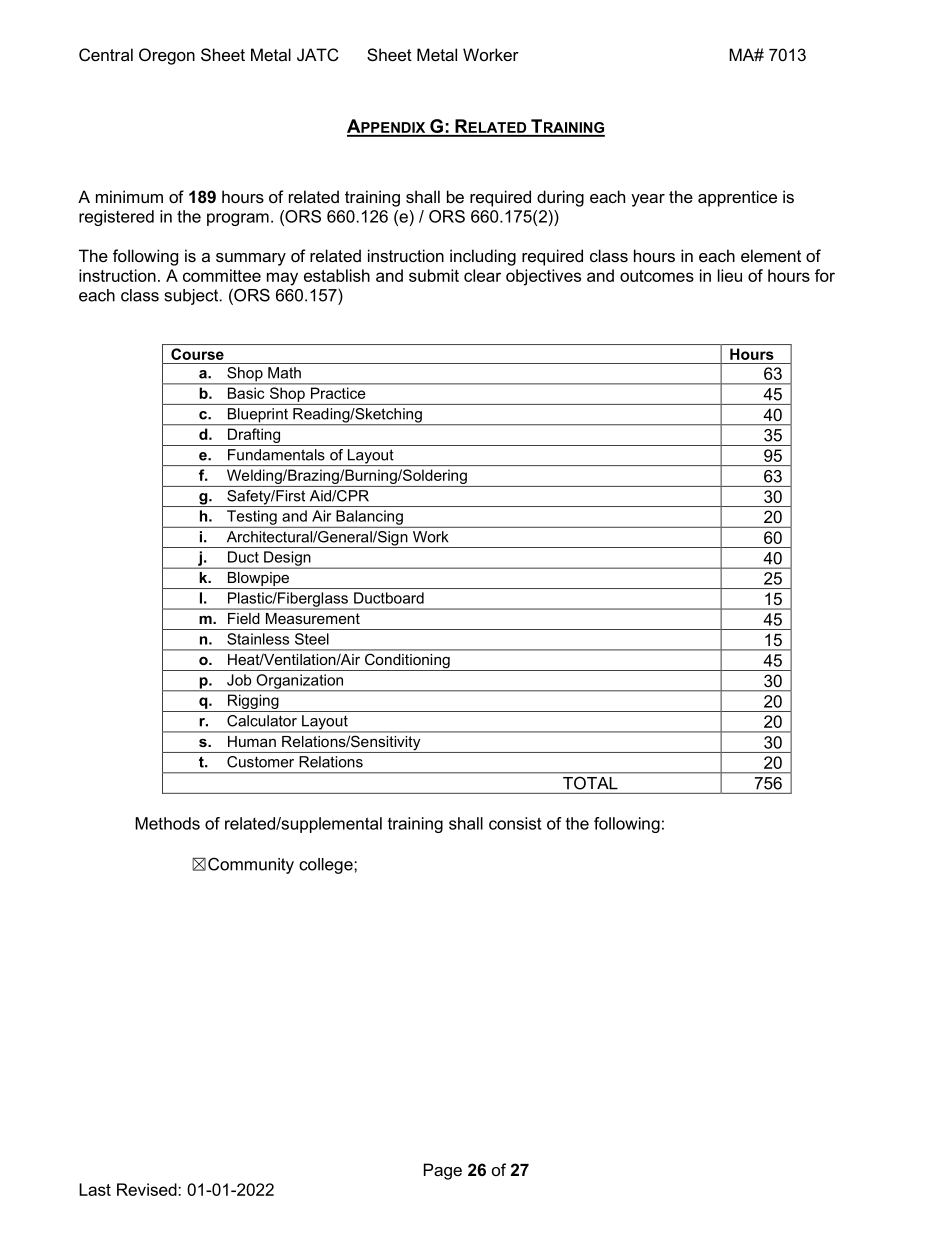 The height and width of the screenshot is (1233, 952). What do you see at coordinates (167, 56) in the screenshot?
I see `Oregon` at bounding box center [167, 56].
